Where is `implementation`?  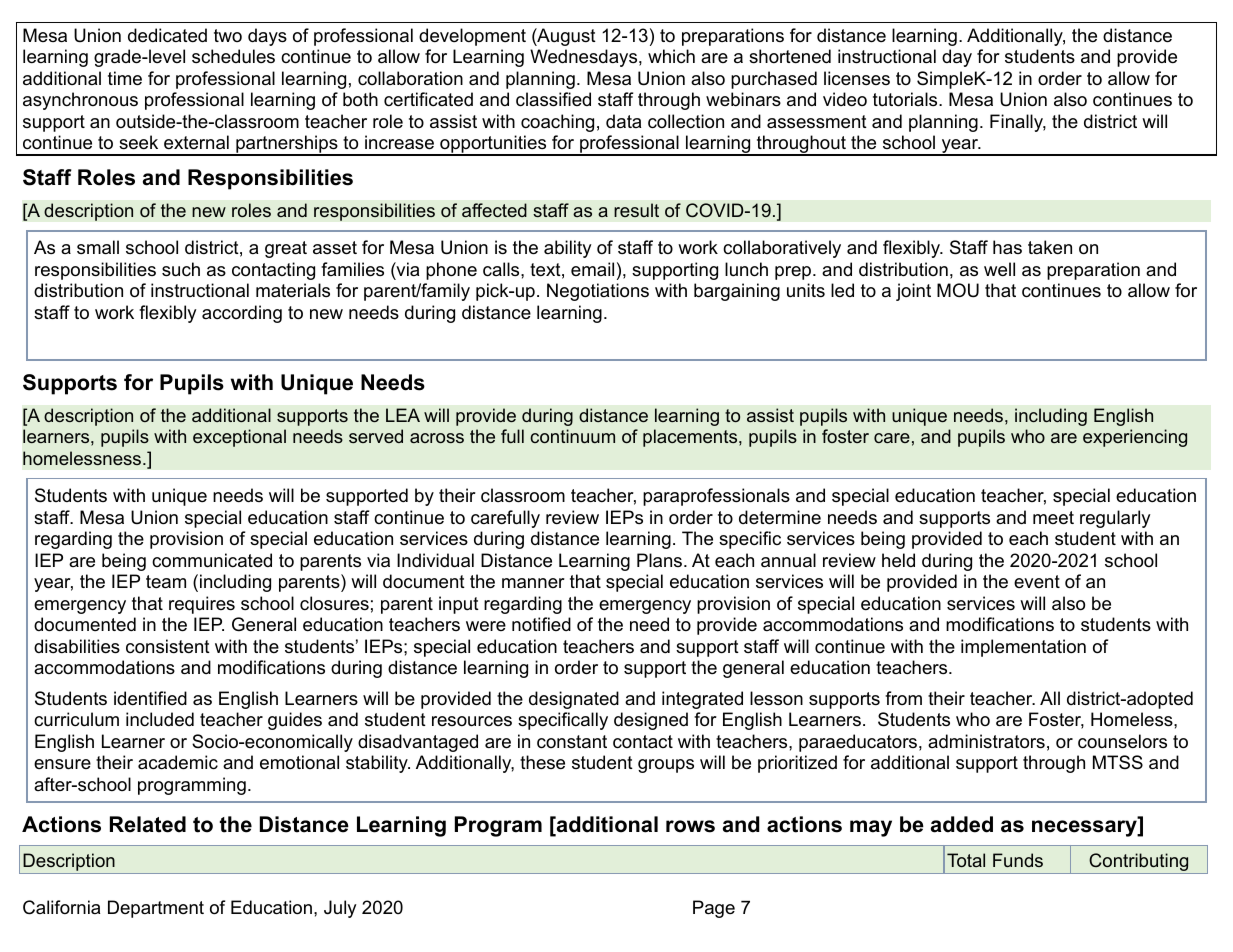
implementation is located at coordinates (1023, 648).
